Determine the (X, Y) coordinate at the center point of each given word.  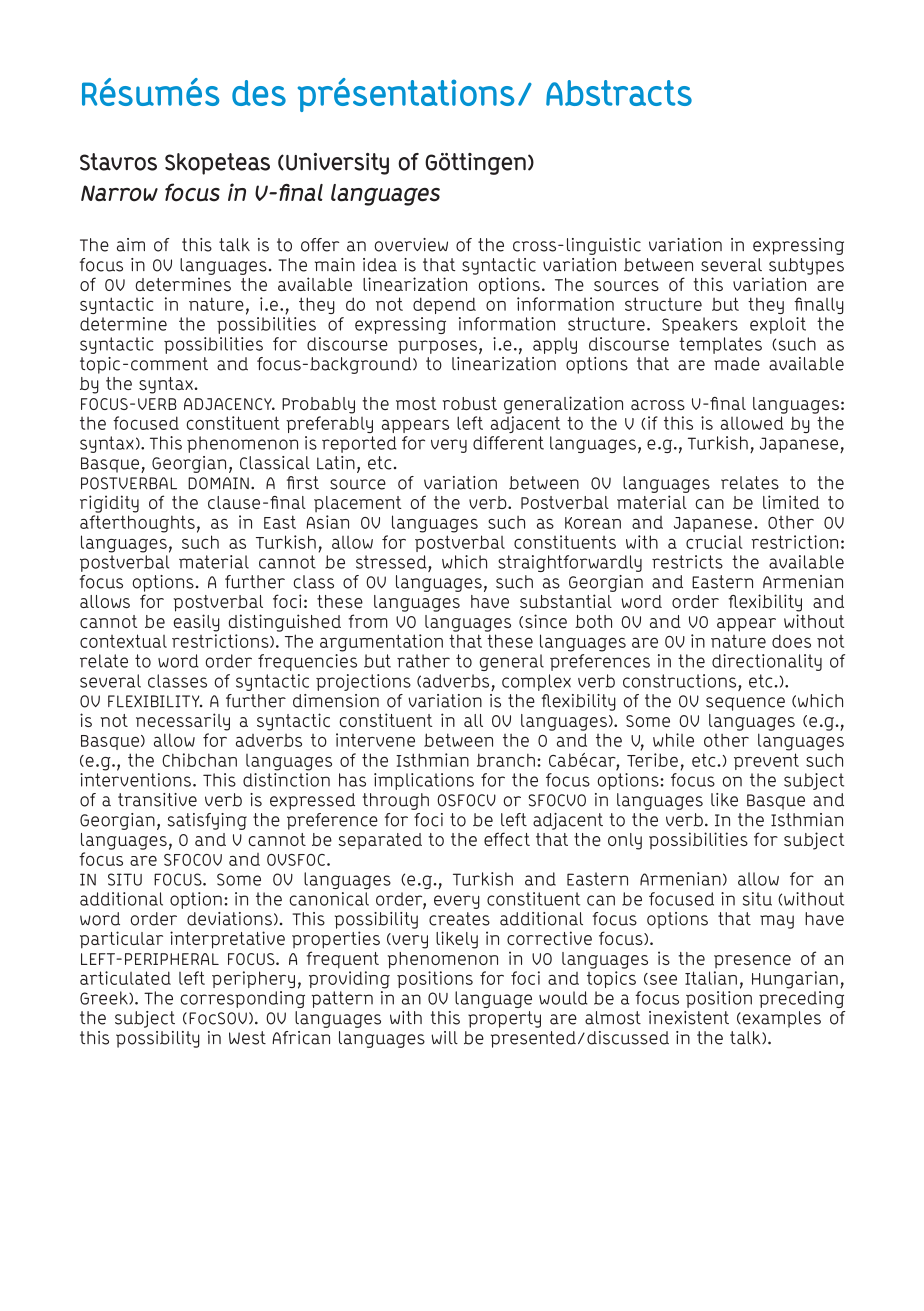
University (337, 164)
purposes (437, 347)
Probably (318, 405)
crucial (714, 542)
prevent (766, 761)
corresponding (242, 998)
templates (720, 345)
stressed (392, 562)
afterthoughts (137, 524)
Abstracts (619, 93)
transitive (157, 800)
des (259, 93)
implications (424, 781)
